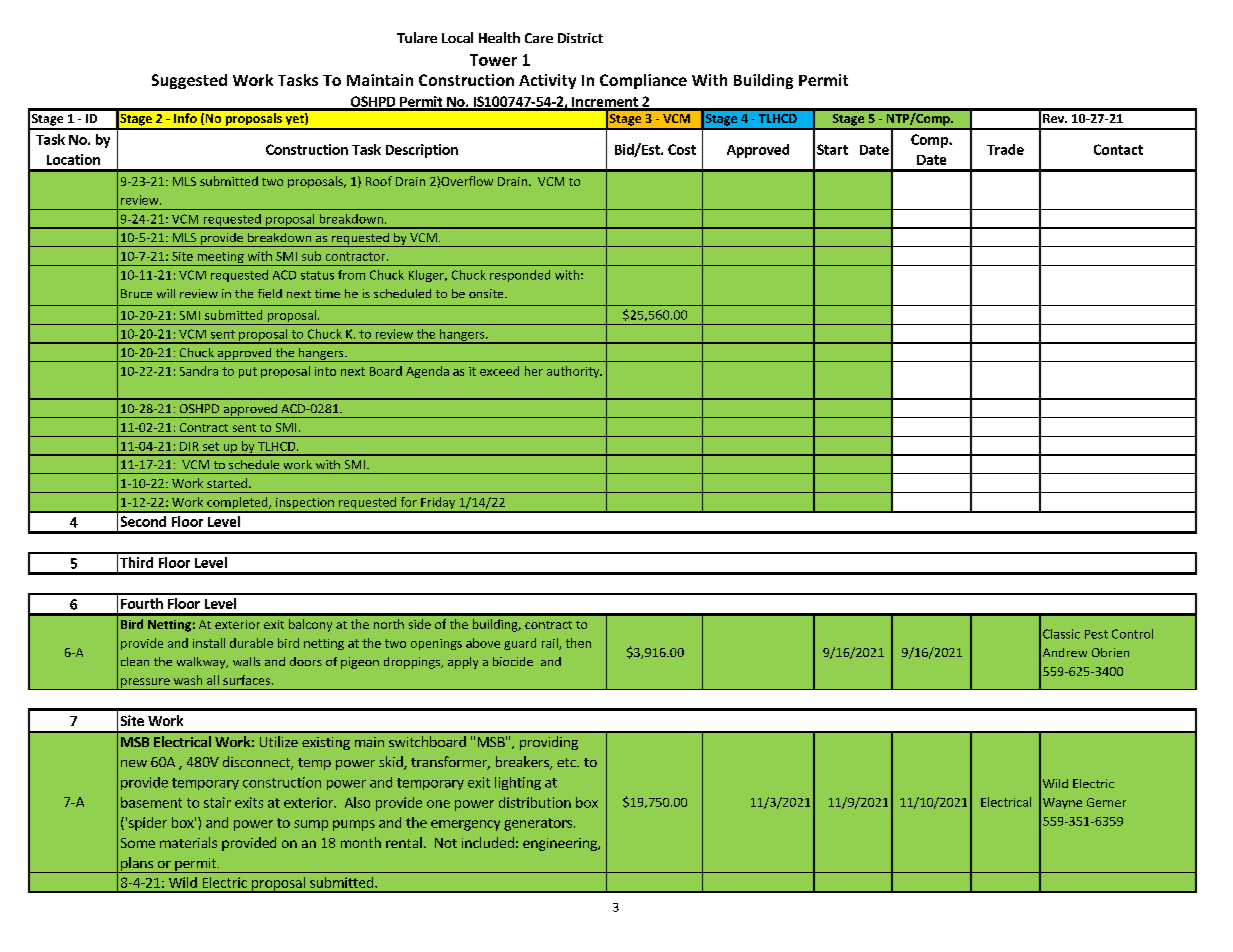  I want to click on generators, so click(538, 824).
